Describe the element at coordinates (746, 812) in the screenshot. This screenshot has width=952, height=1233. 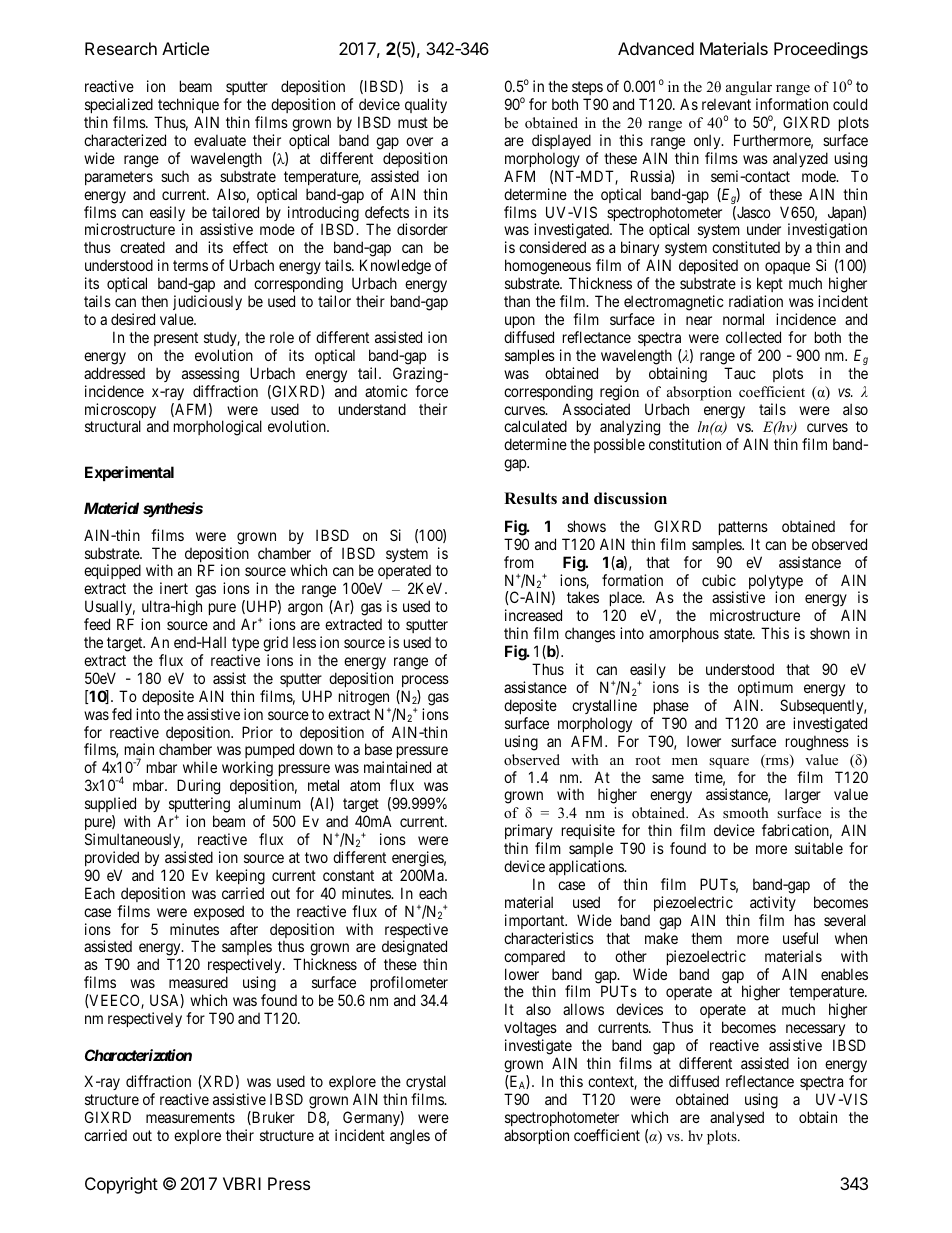
I see `smooth` at that location.
